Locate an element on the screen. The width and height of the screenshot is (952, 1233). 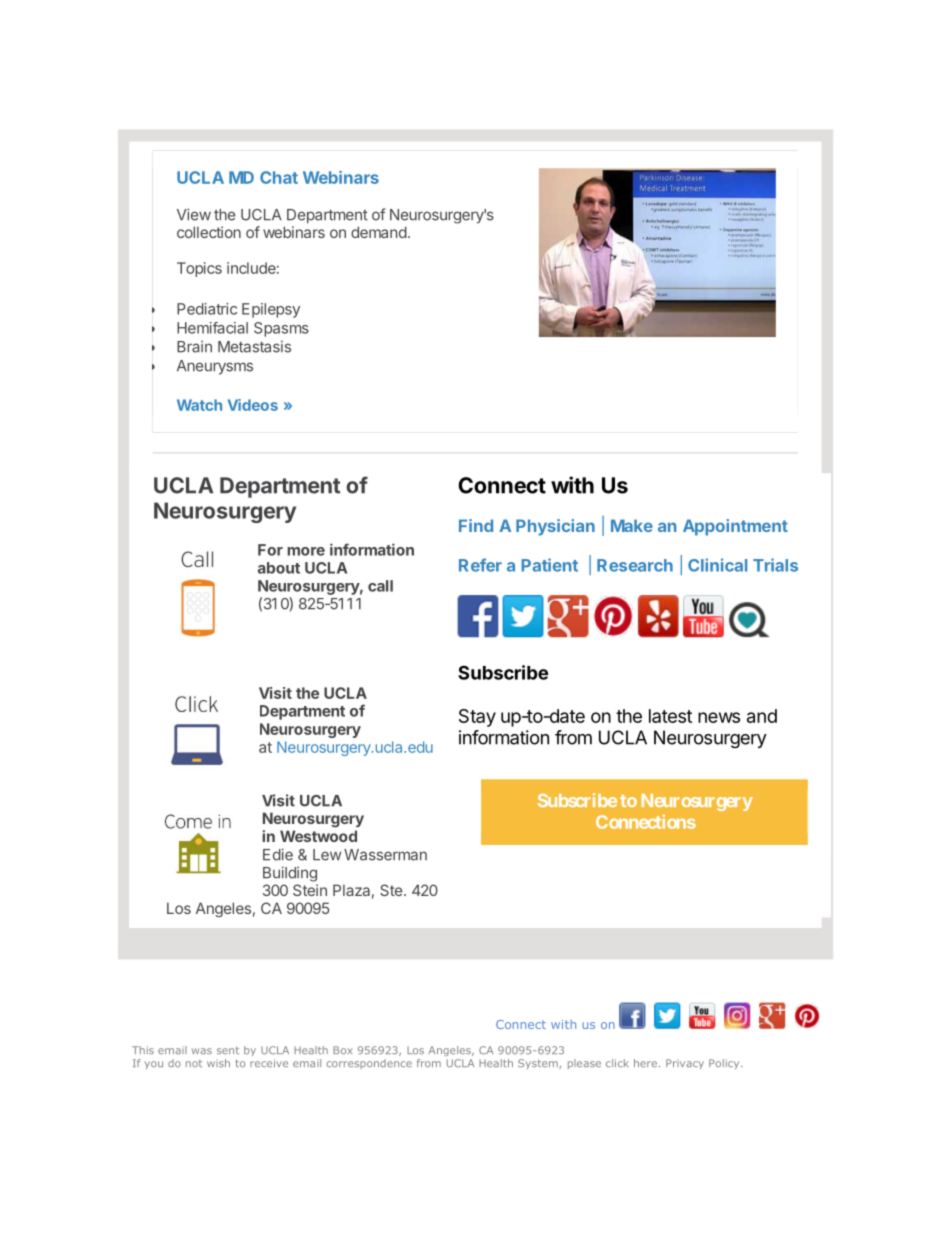
Privacy is located at coordinates (685, 1064).
